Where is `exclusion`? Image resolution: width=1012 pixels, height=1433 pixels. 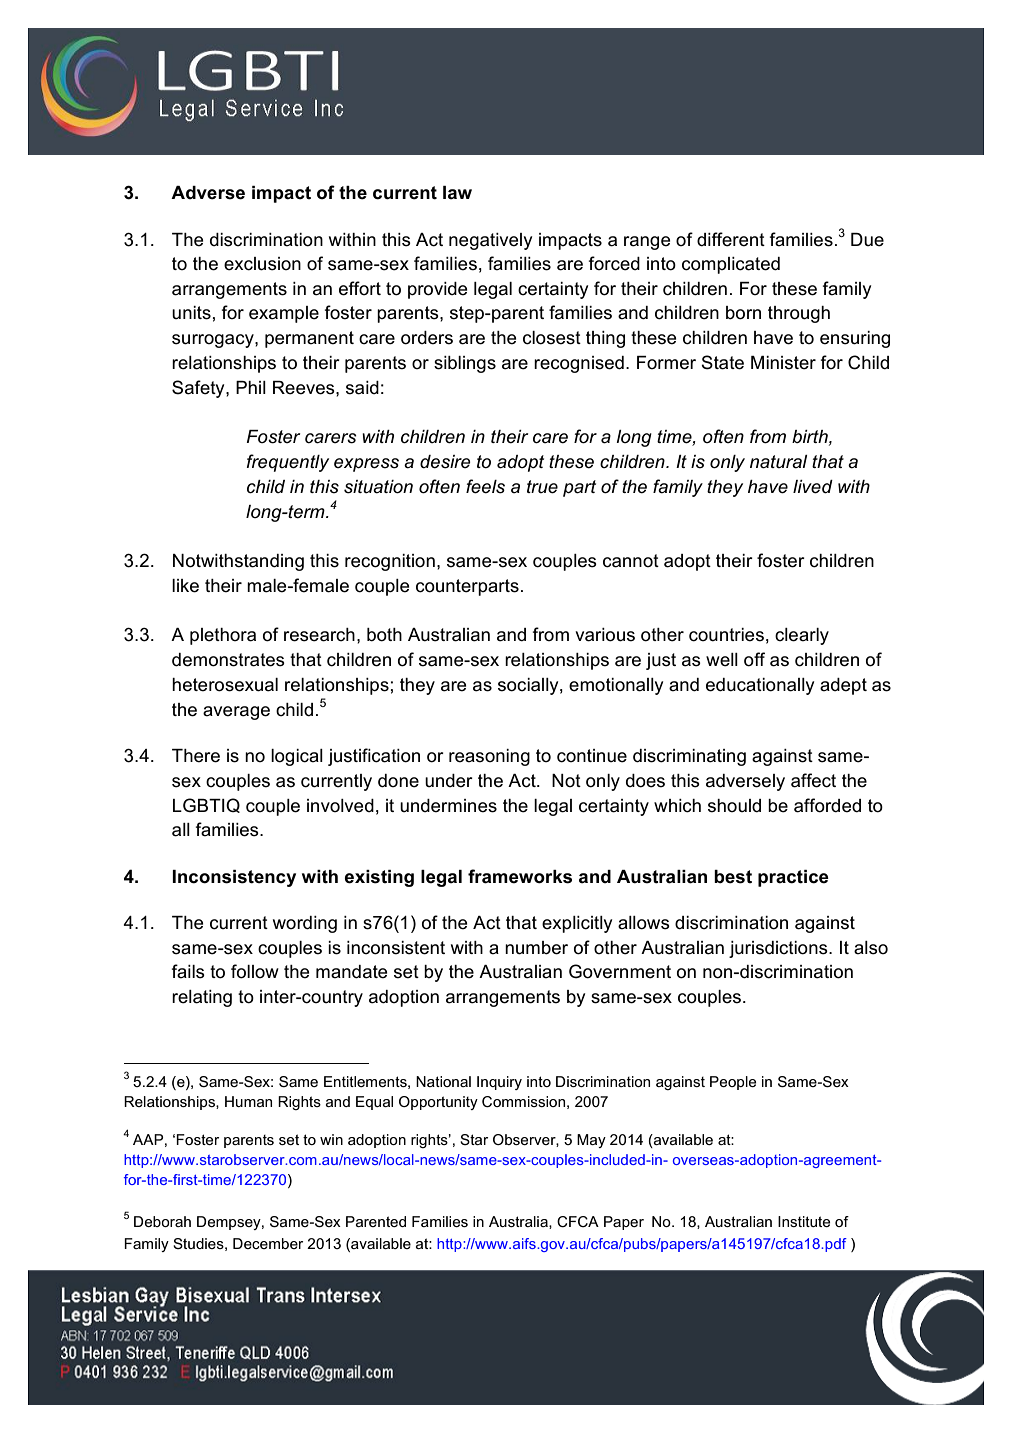 exclusion is located at coordinates (262, 264).
